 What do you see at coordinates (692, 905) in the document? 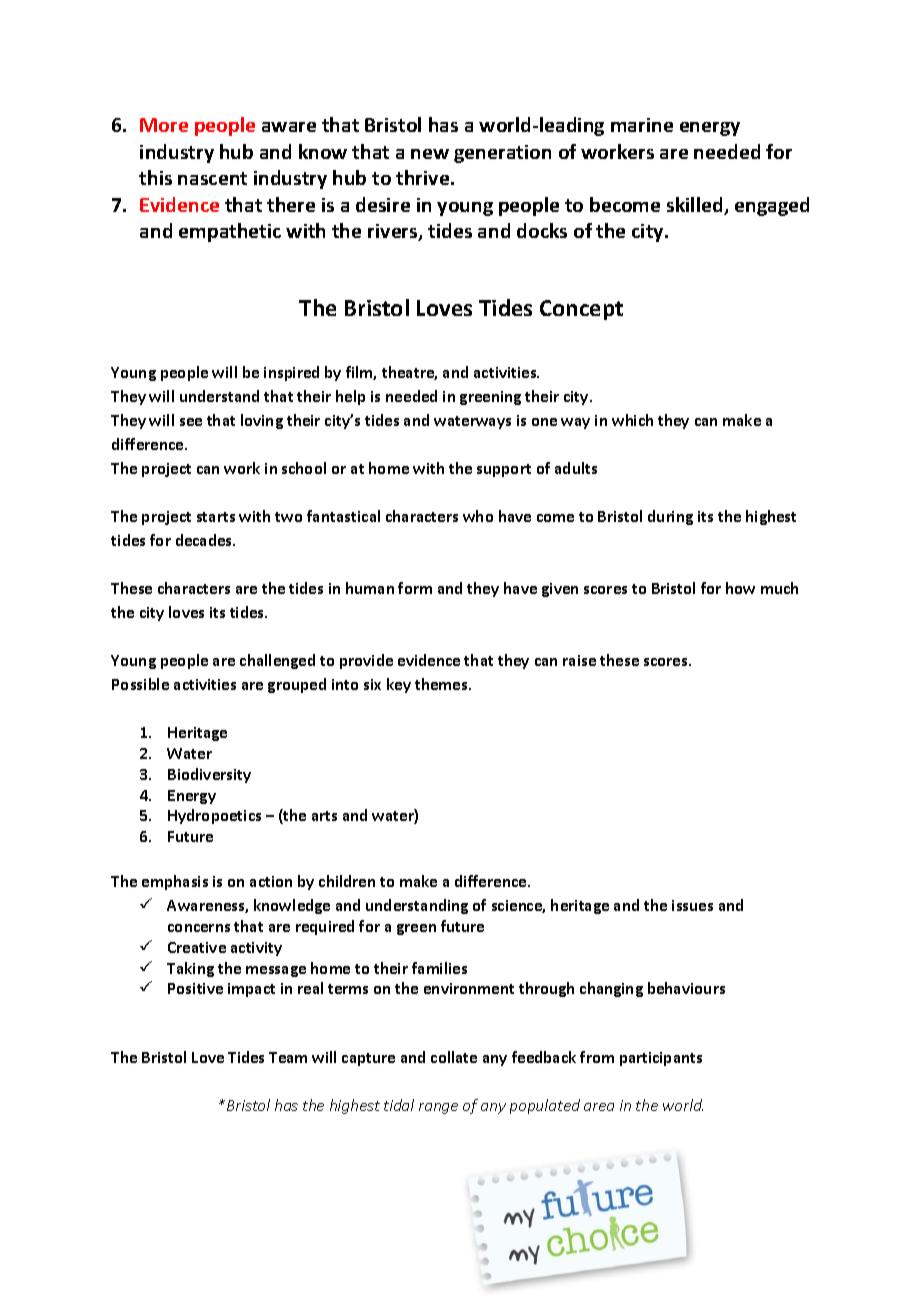
I see `issues` at bounding box center [692, 905].
